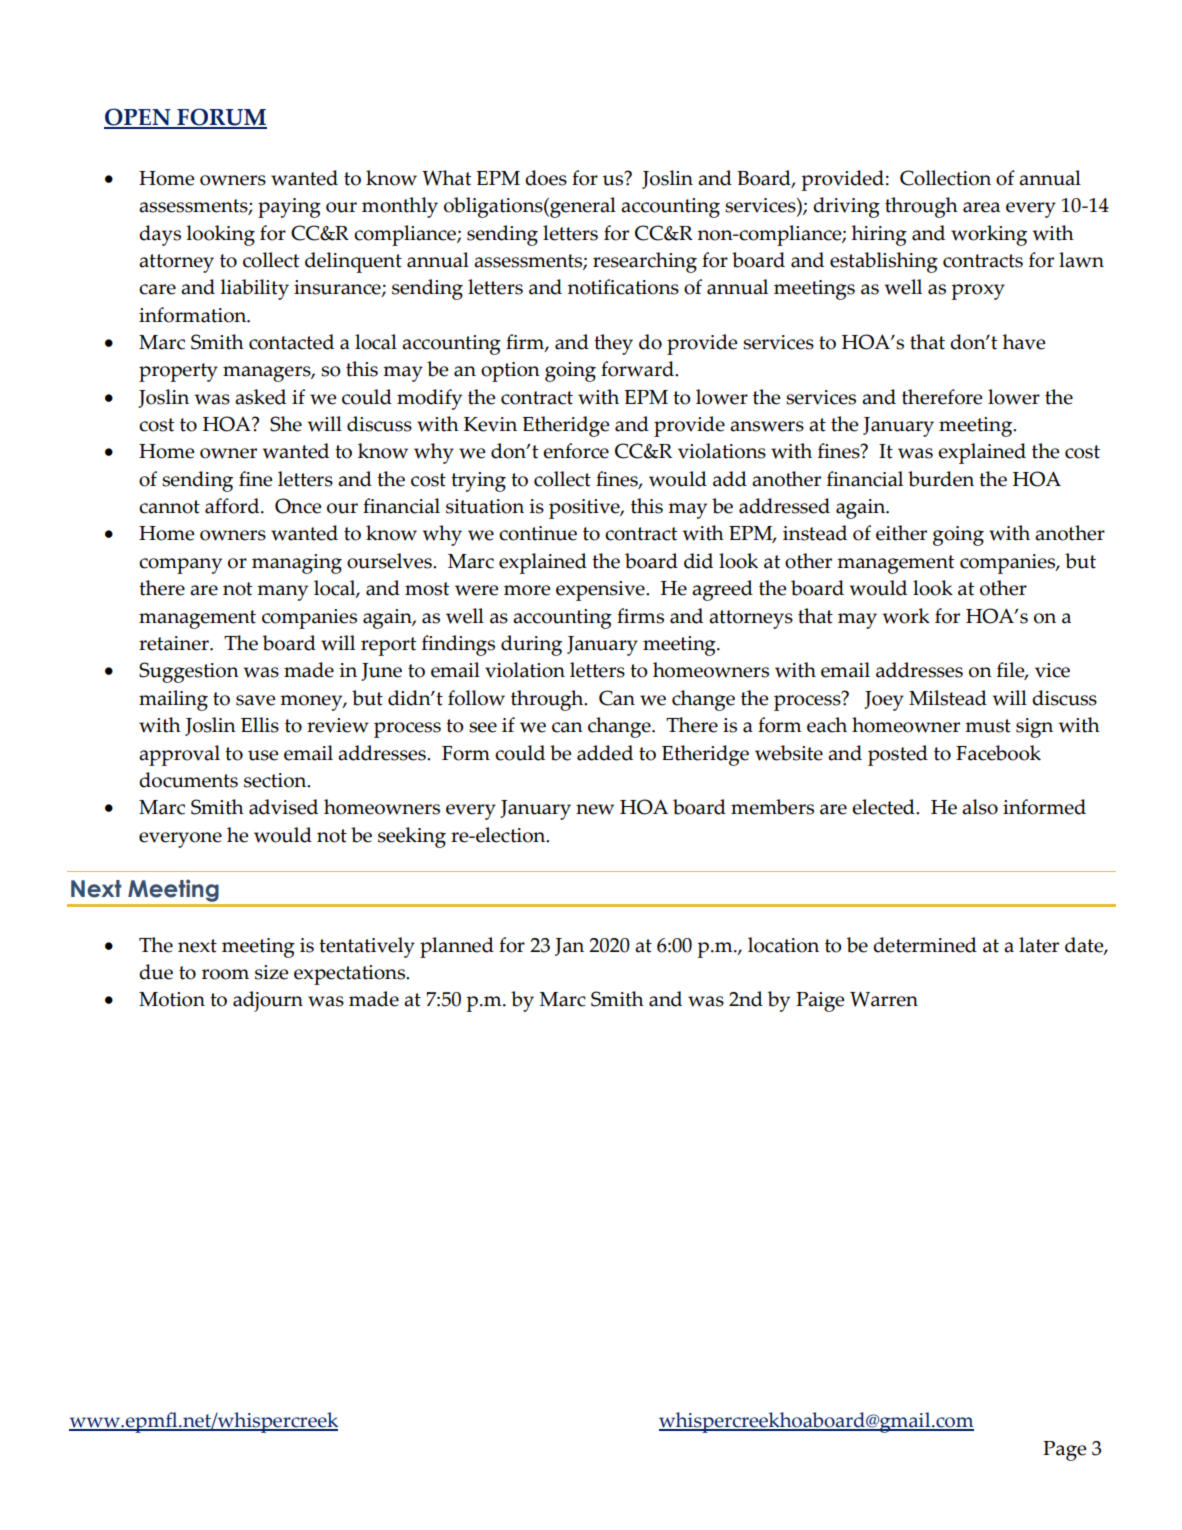  I want to click on Motion, so click(172, 999).
